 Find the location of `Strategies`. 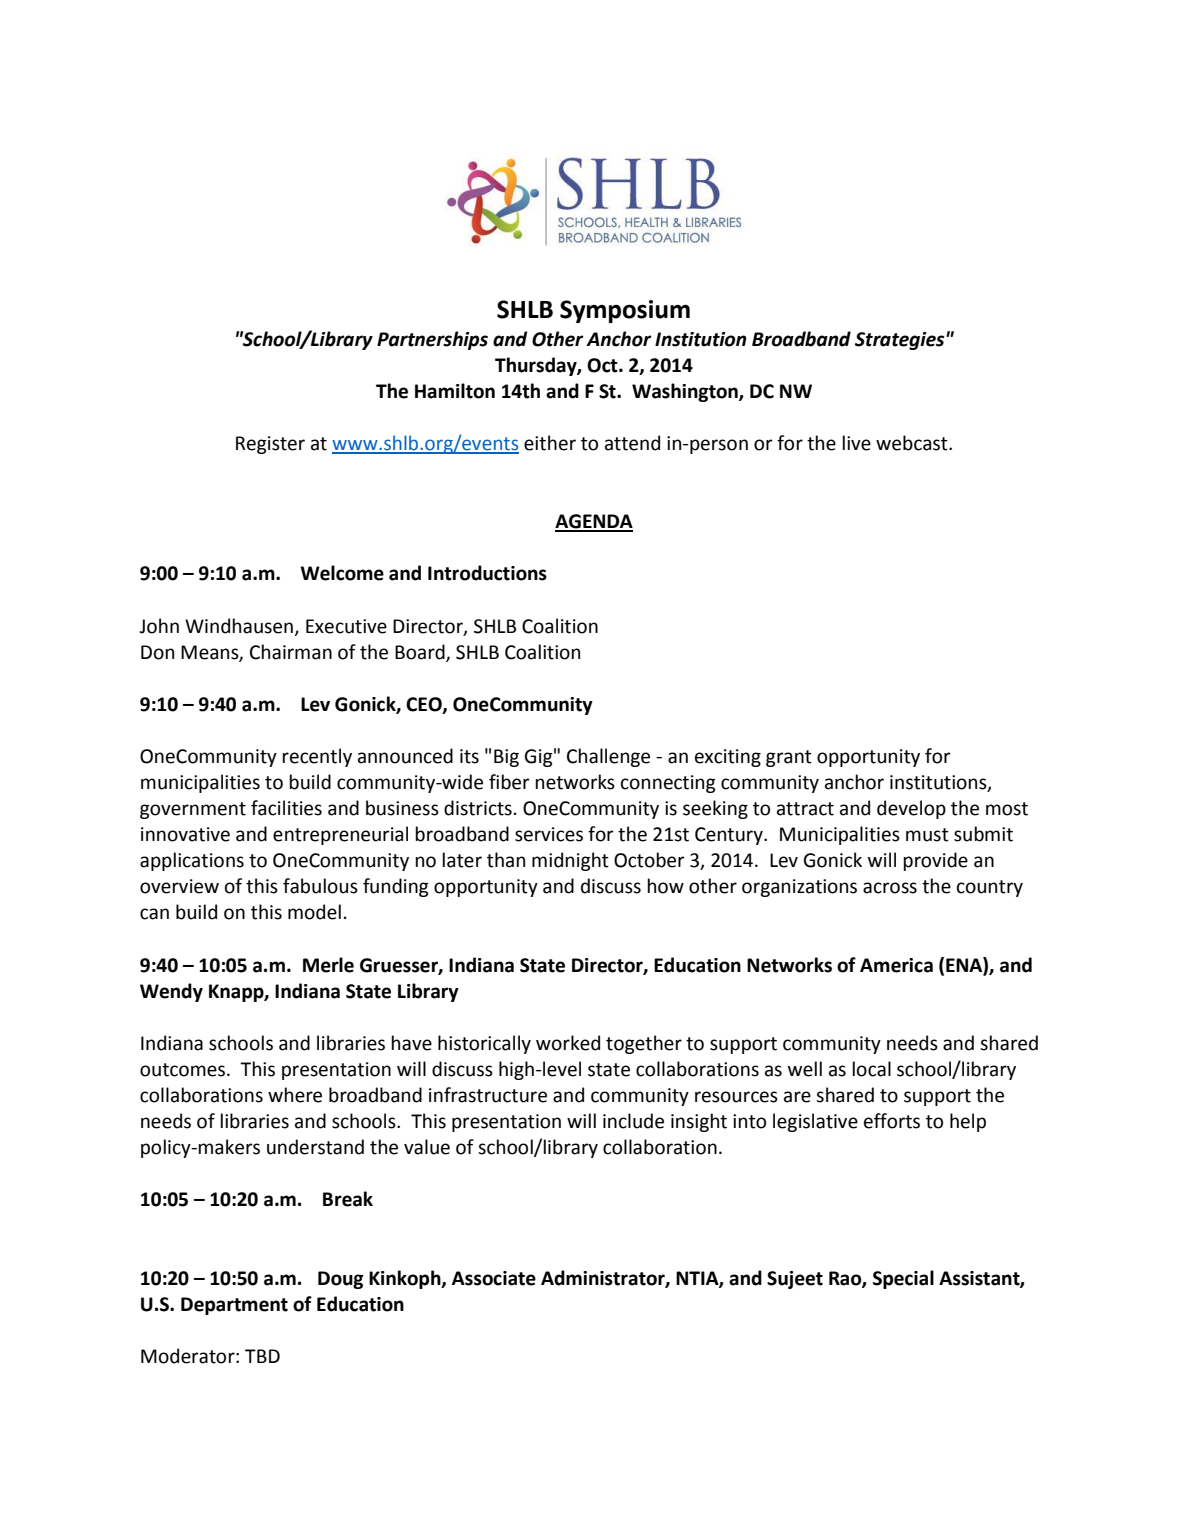

Strategies is located at coordinates (901, 341).
